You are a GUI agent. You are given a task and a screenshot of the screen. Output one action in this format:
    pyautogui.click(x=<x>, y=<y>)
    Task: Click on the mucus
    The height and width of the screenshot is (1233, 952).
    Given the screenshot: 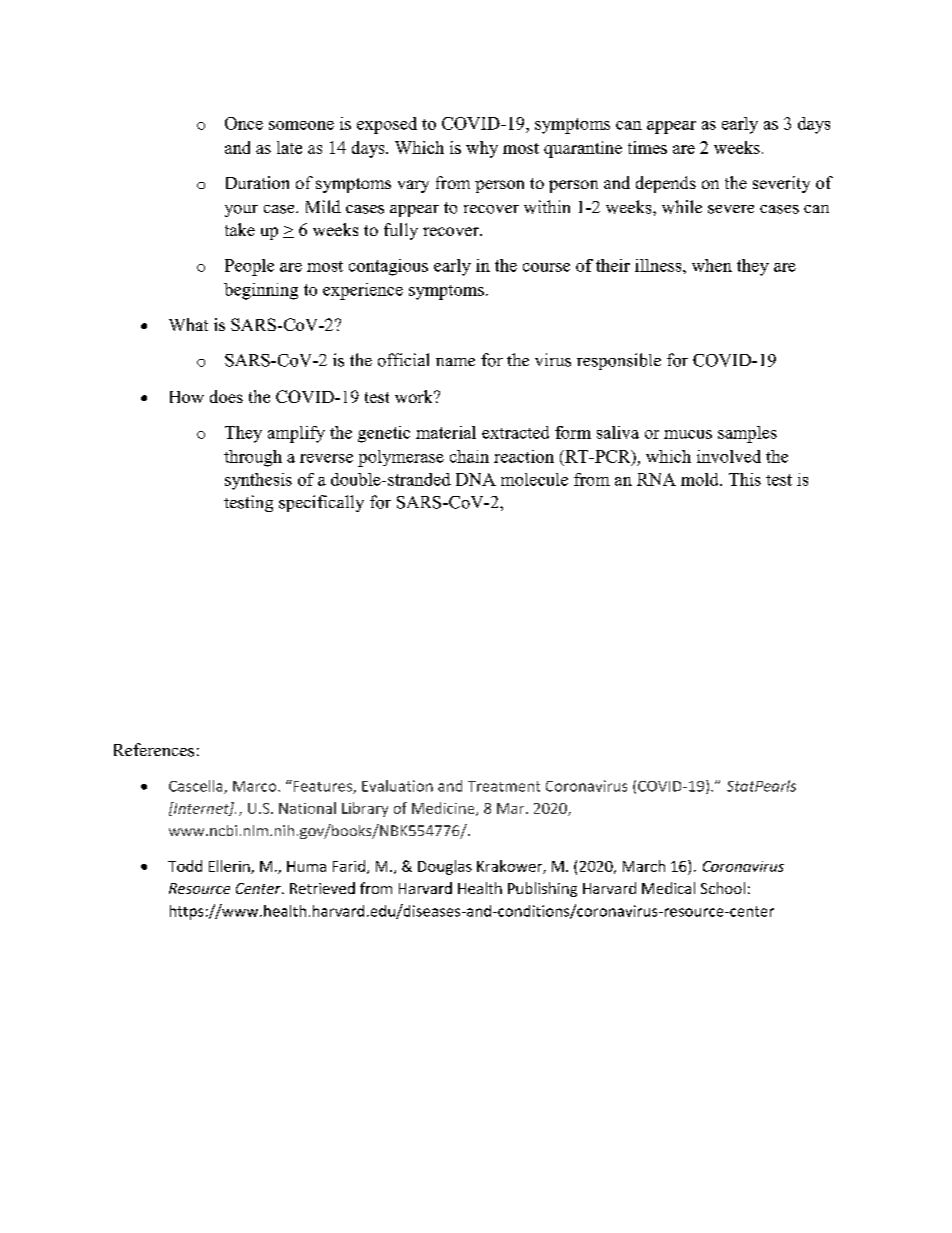 What is the action you would take?
    pyautogui.click(x=688, y=434)
